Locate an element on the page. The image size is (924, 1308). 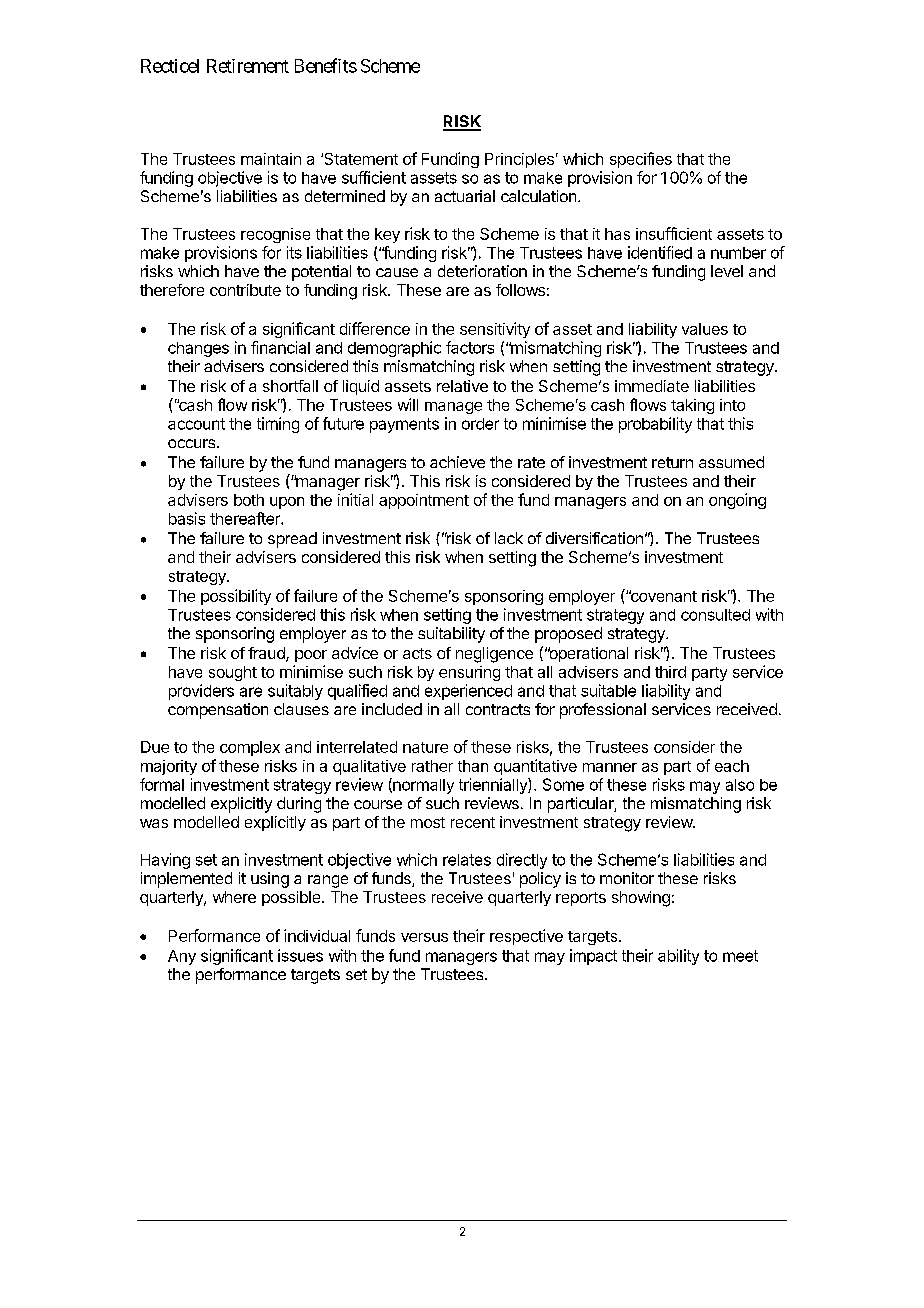
appointment is located at coordinates (424, 501).
